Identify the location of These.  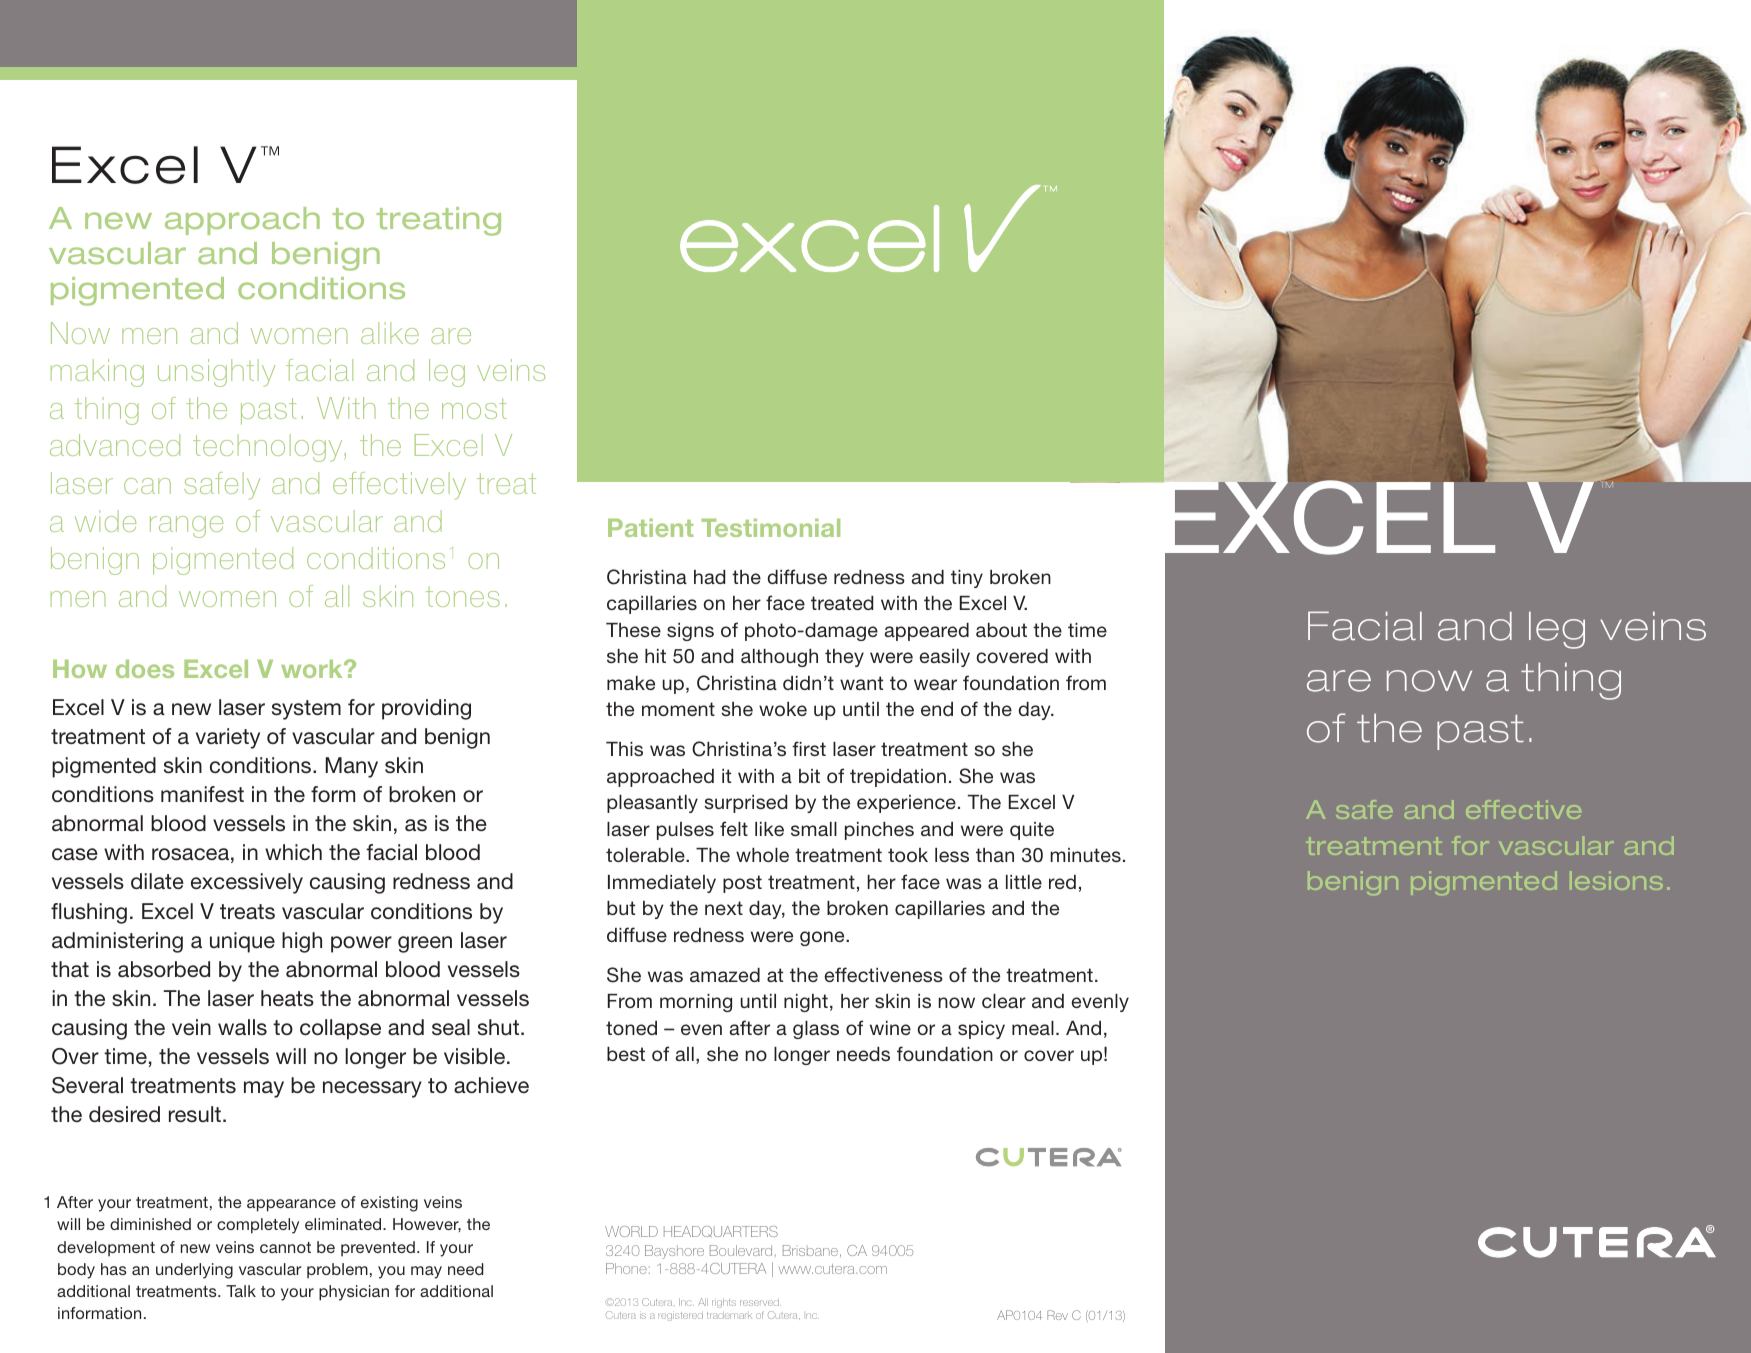
(633, 630).
